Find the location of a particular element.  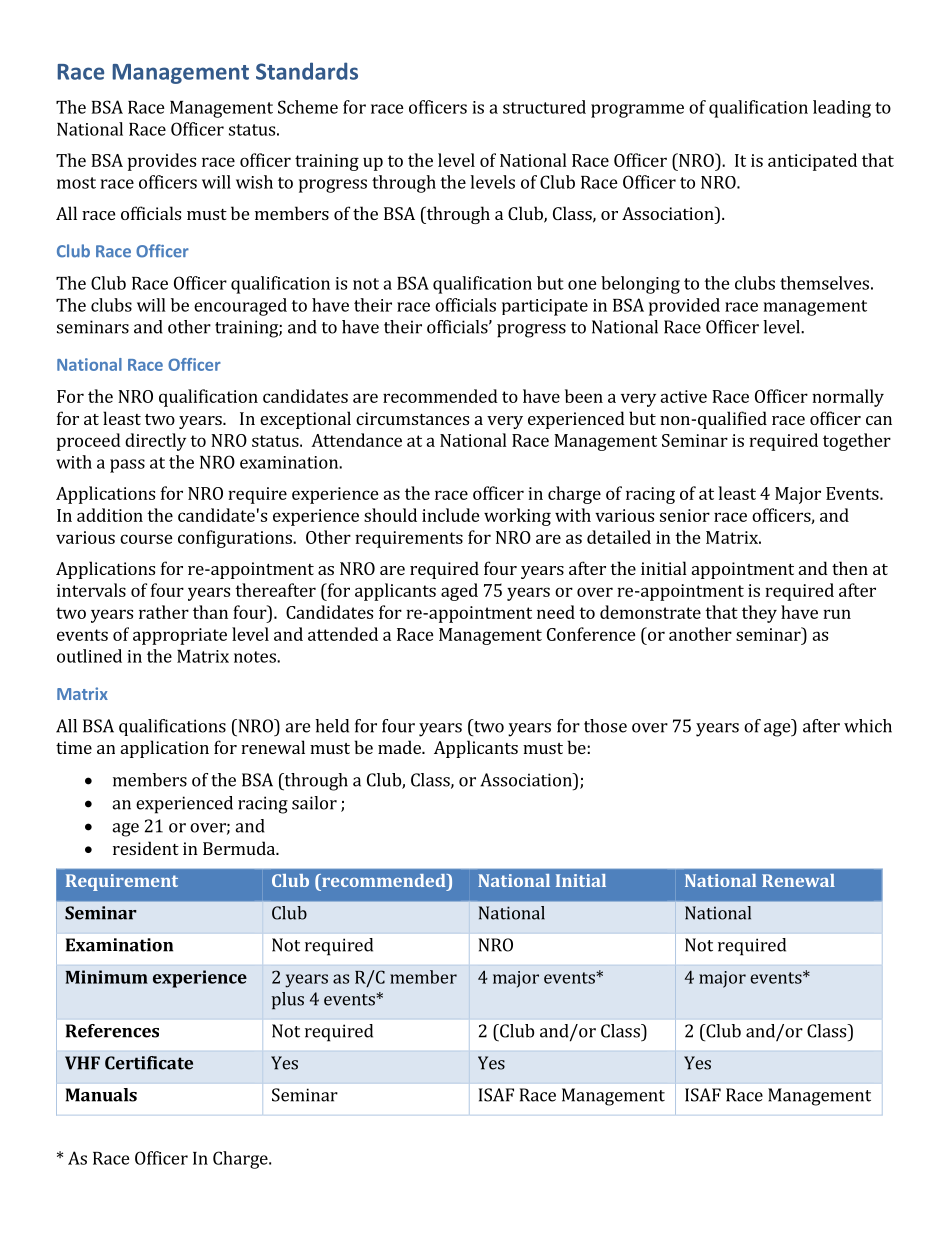

participate is located at coordinates (545, 307).
